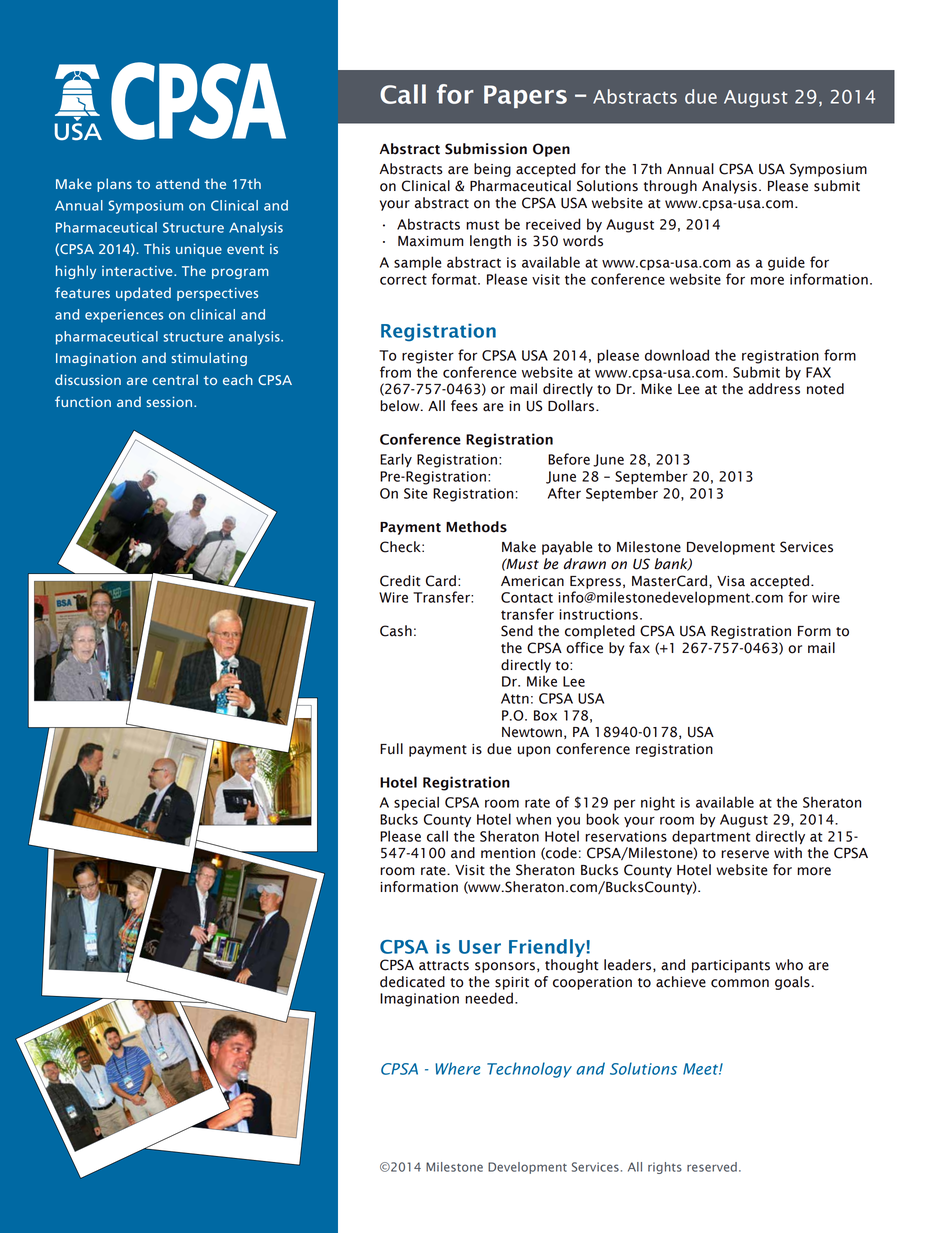 The height and width of the image is (1233, 952). Describe the element at coordinates (175, 379) in the image. I see `central` at that location.
